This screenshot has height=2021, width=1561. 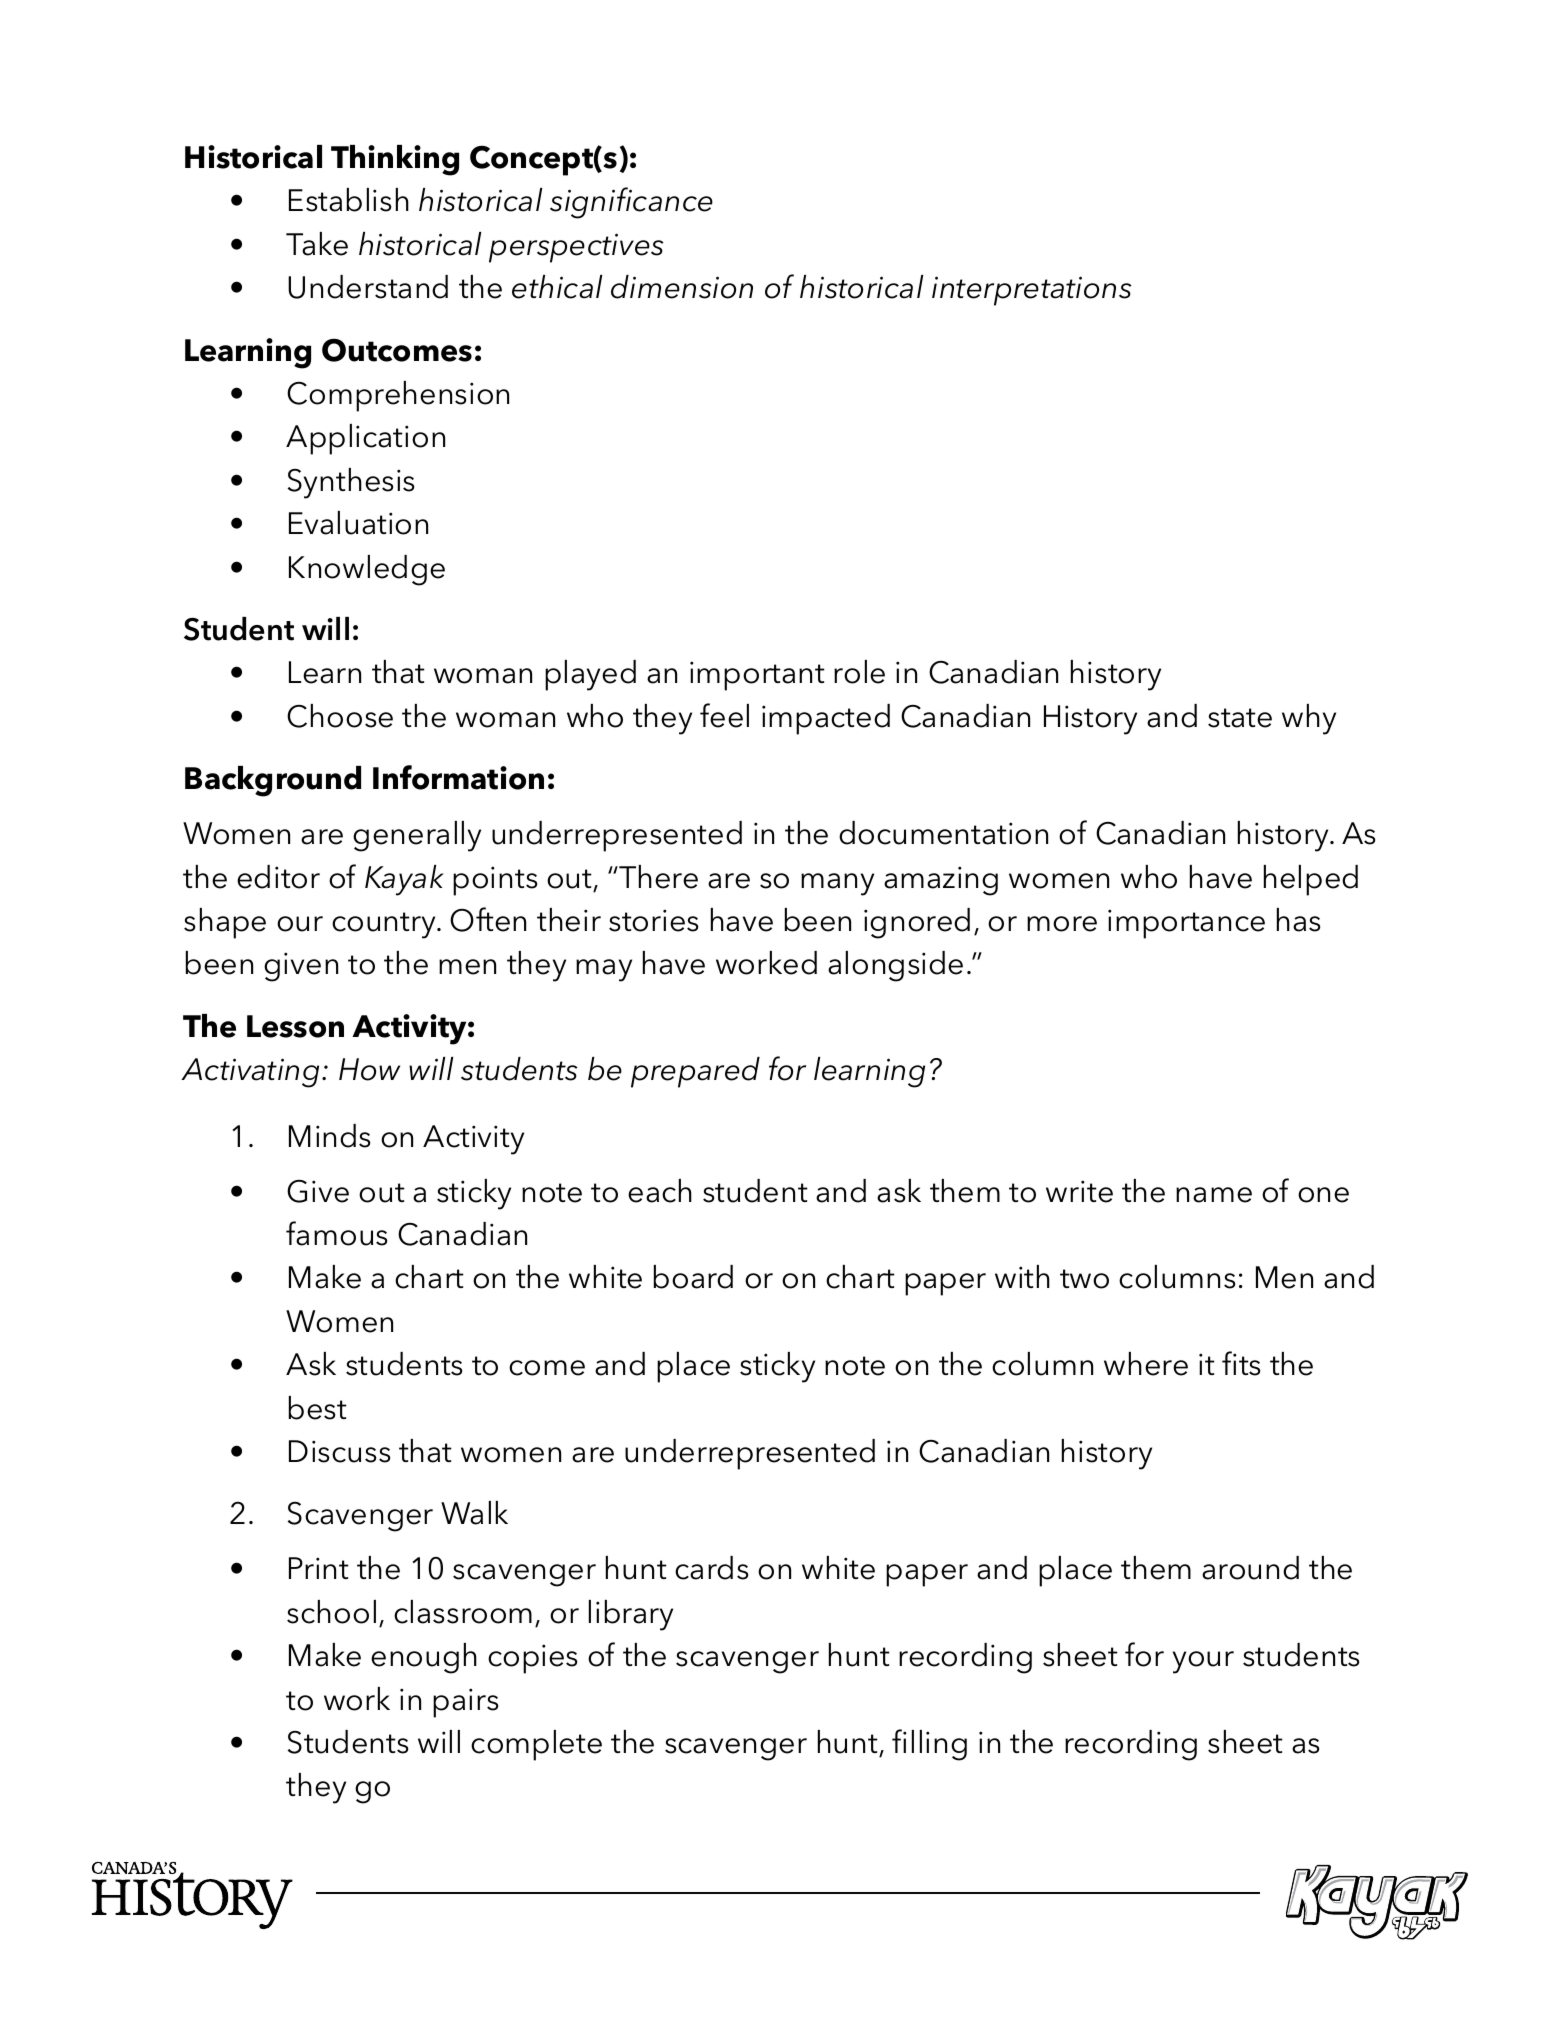 What do you see at coordinates (1240, 718) in the screenshot?
I see `state` at bounding box center [1240, 718].
